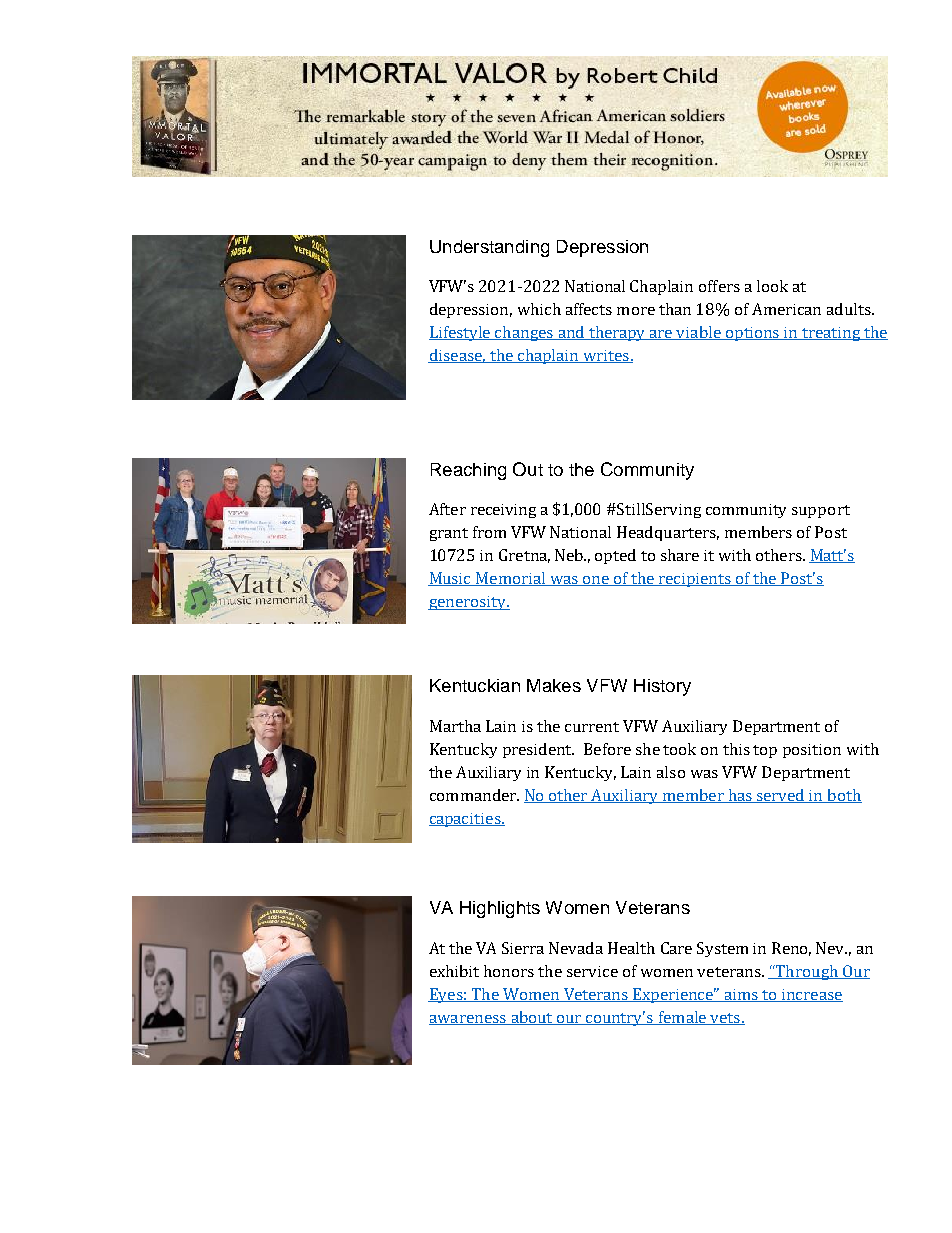 The image size is (952, 1233). Describe the element at coordinates (606, 356) in the screenshot. I see `writes` at that location.
